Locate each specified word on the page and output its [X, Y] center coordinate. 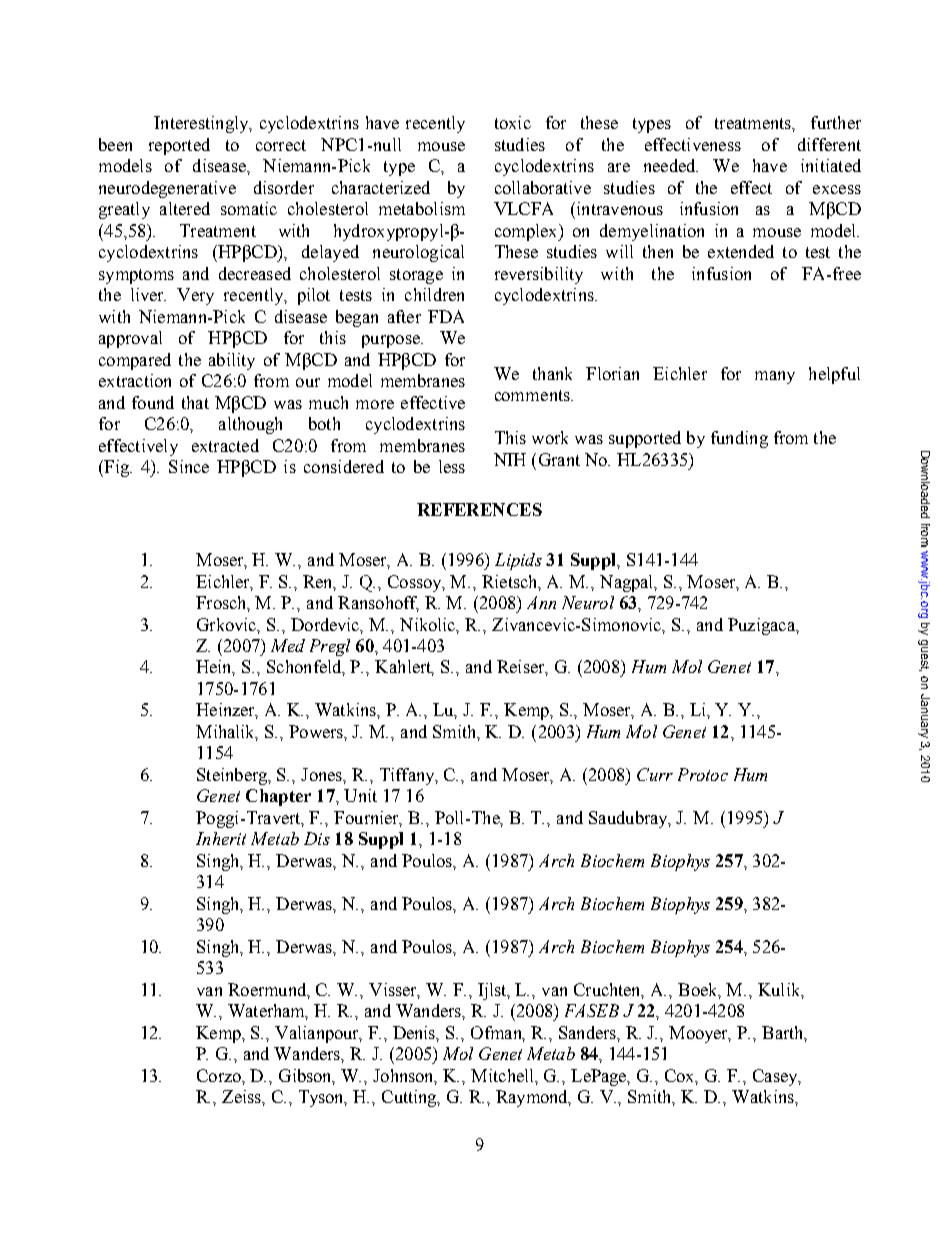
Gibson [307, 1076]
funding [739, 439]
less [452, 466]
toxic [513, 122]
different [829, 144]
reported [179, 146]
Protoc [703, 774]
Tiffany [408, 776]
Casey [776, 1077]
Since [189, 466]
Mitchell [504, 1076]
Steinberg [233, 776]
